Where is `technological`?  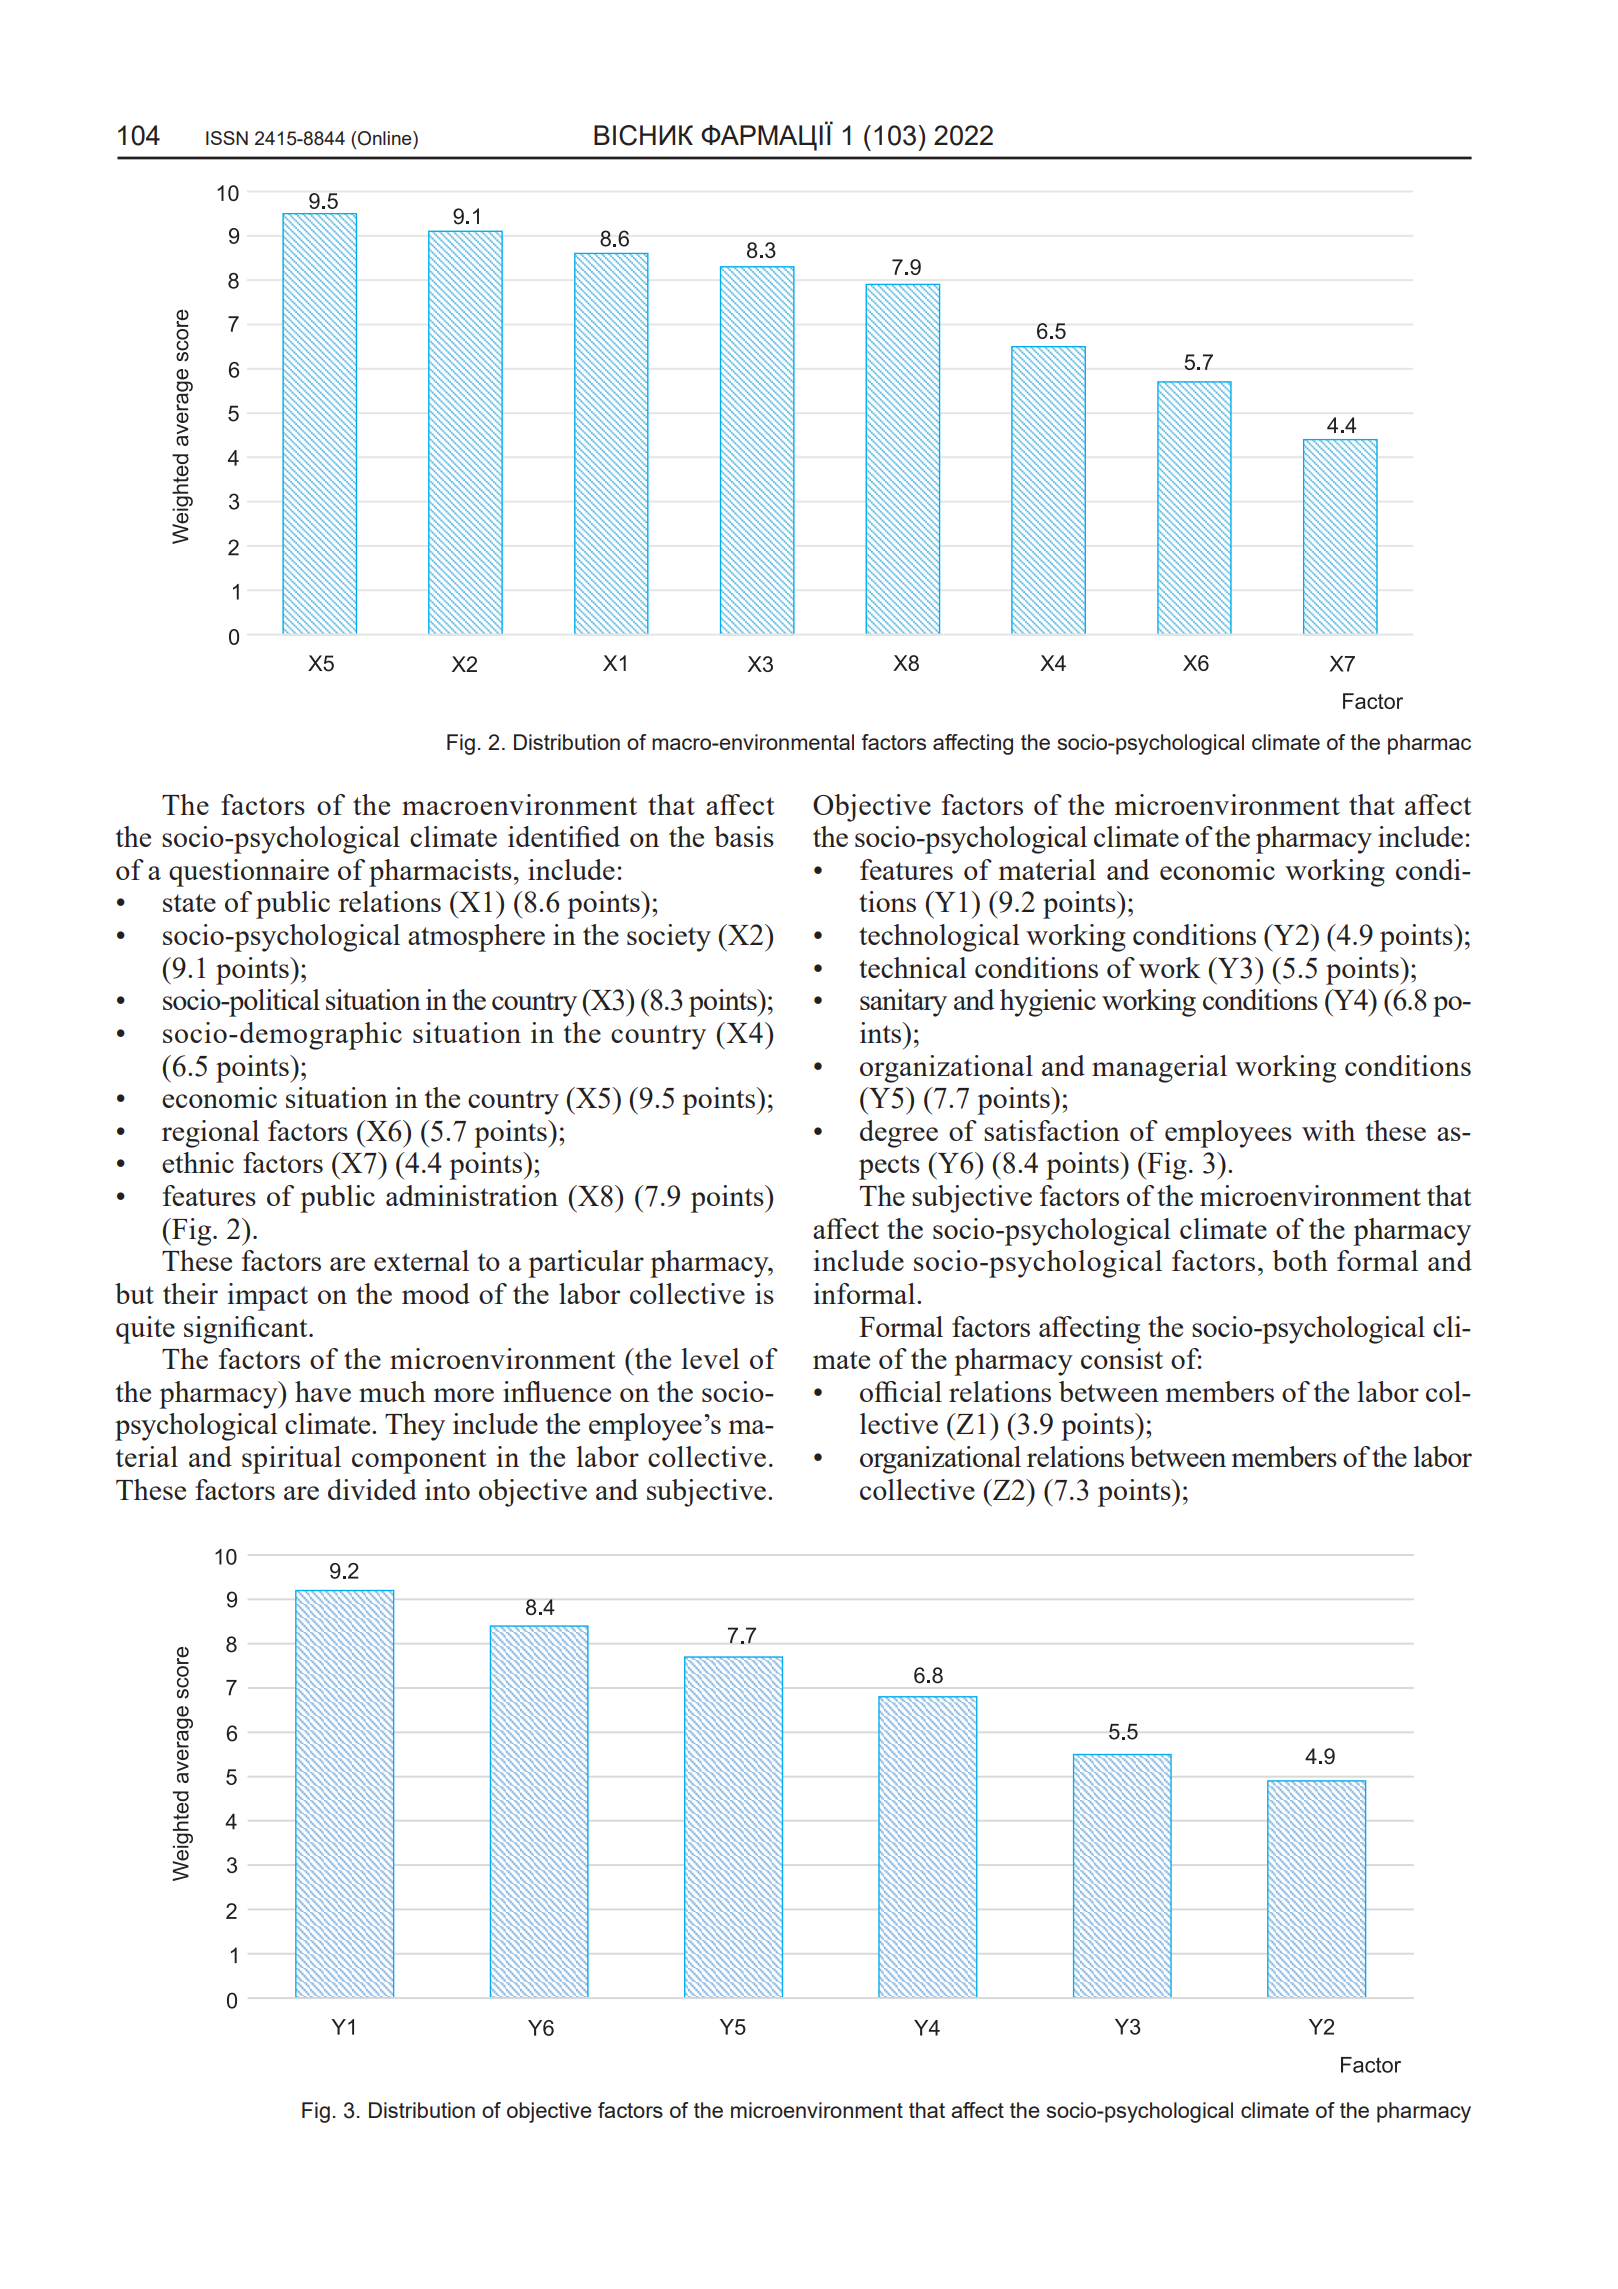 technological is located at coordinates (939, 938).
